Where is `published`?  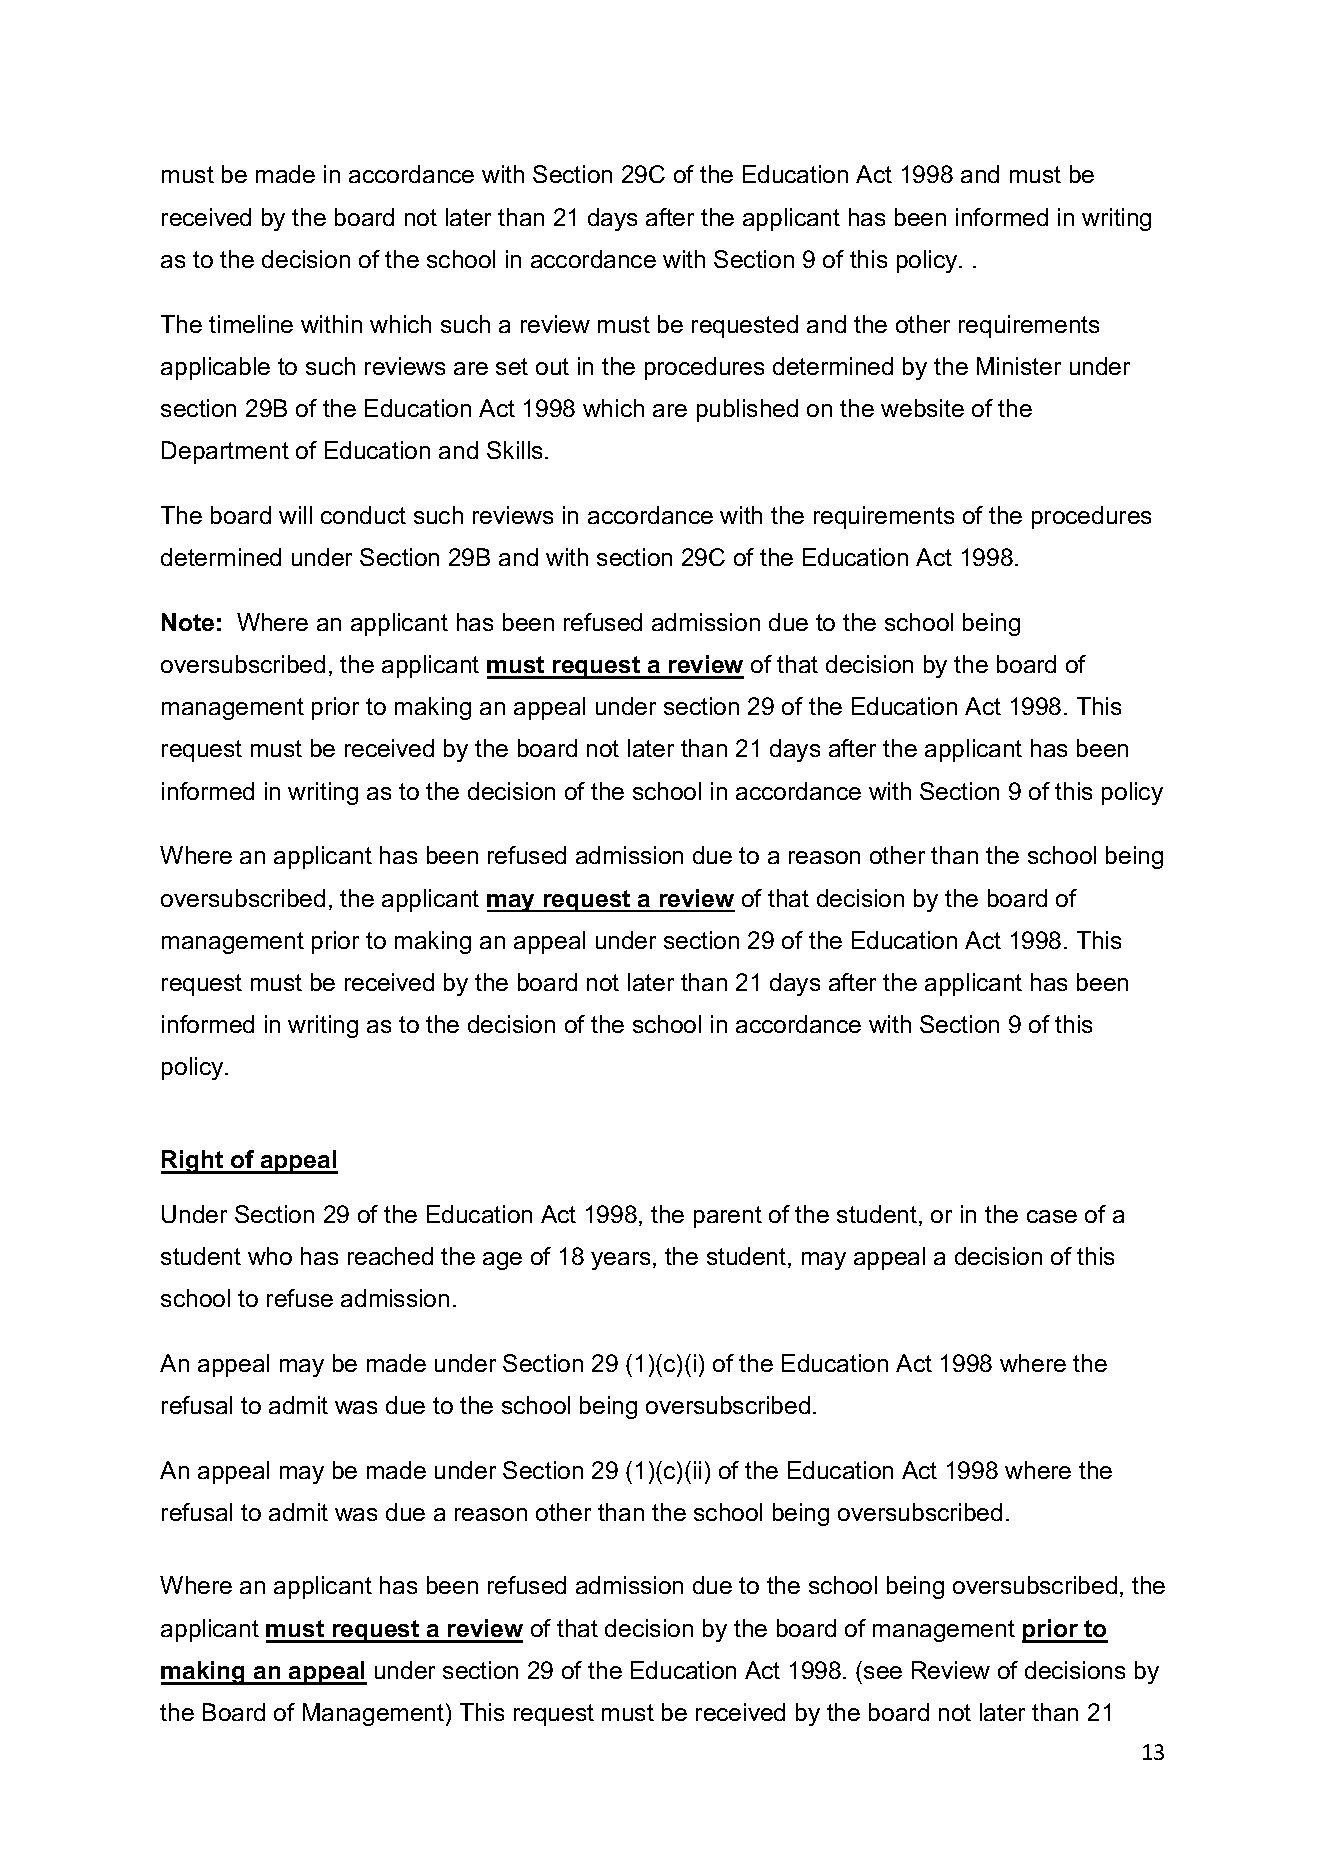 published is located at coordinates (747, 410).
